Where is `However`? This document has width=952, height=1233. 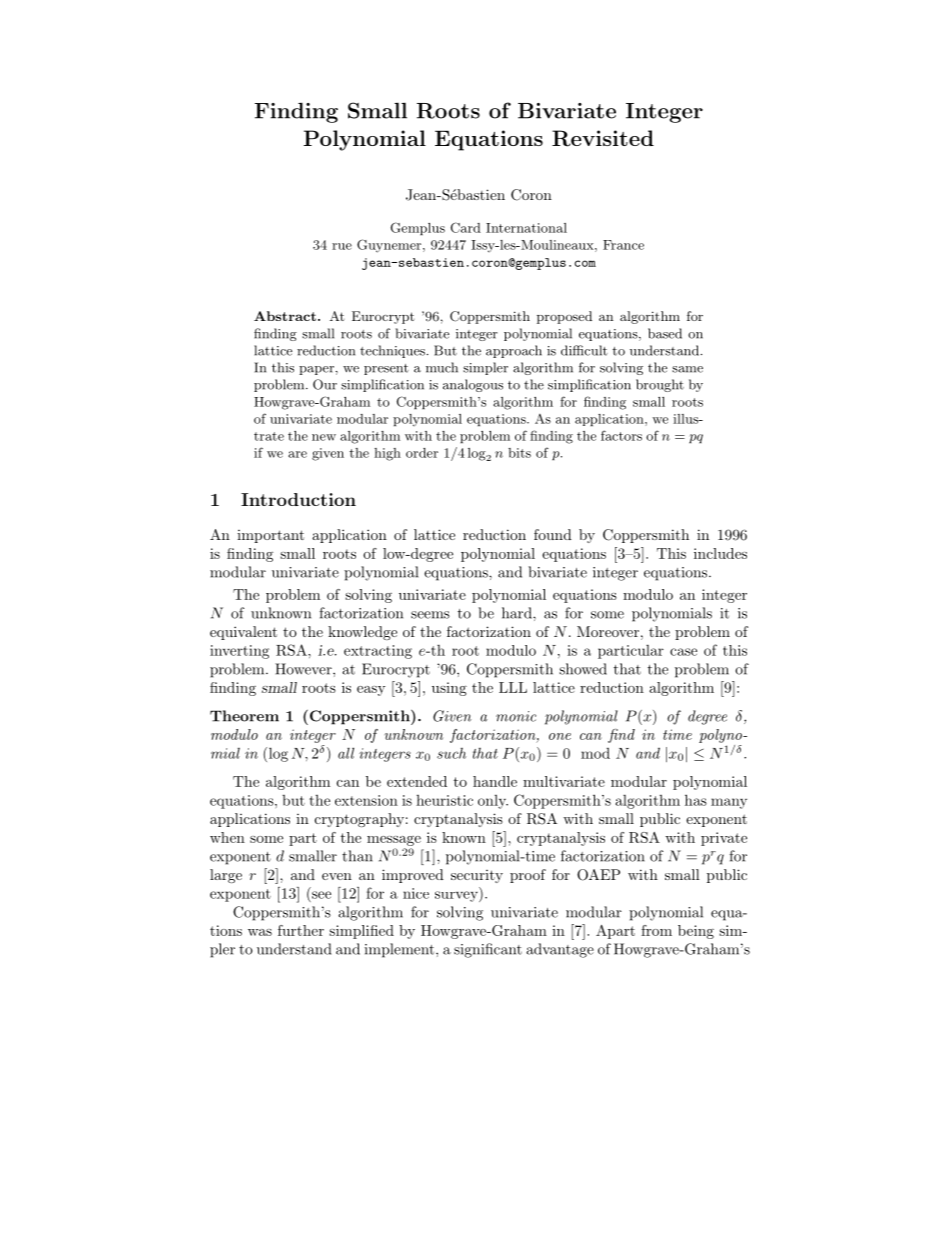 However is located at coordinates (304, 669).
